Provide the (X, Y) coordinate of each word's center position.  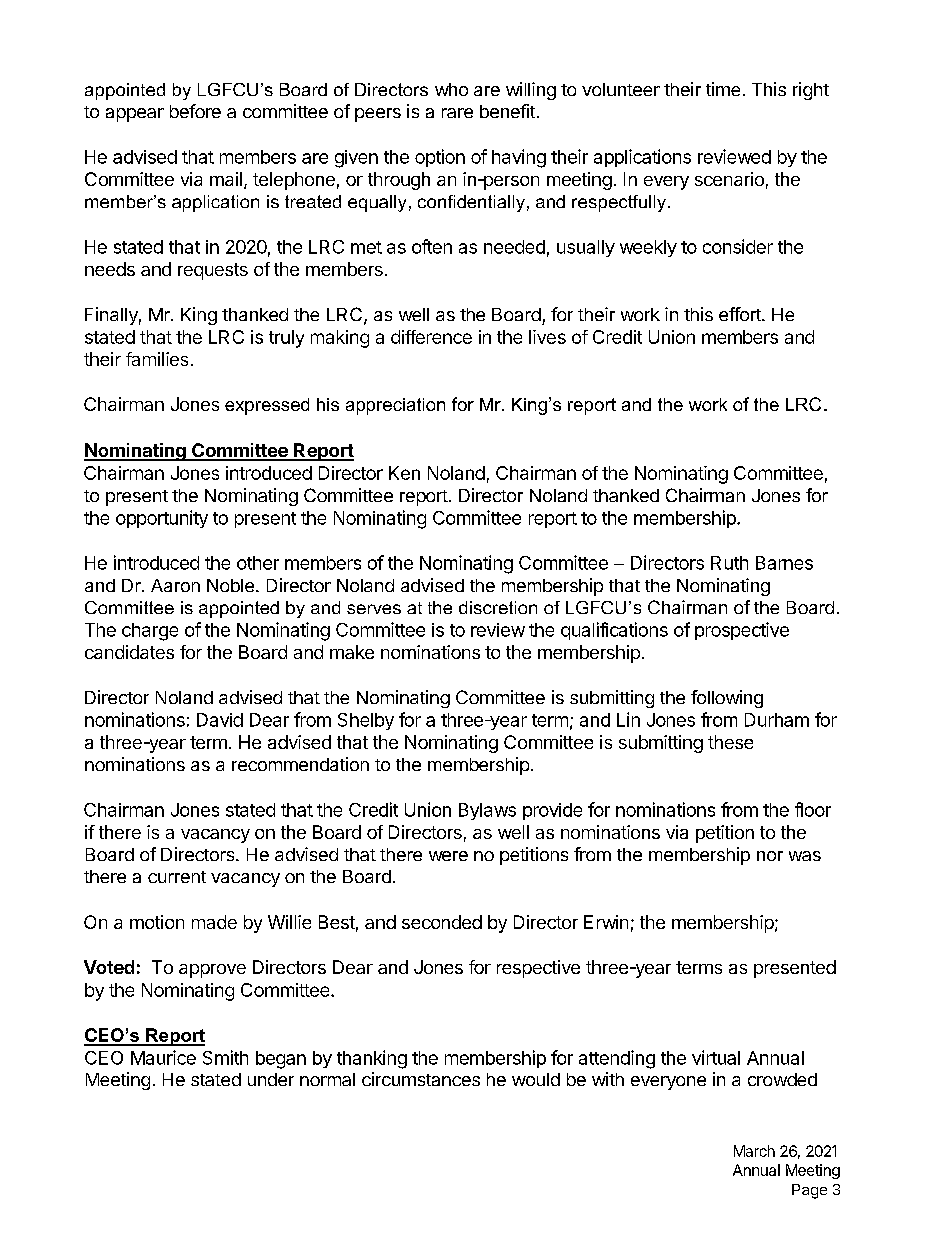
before (195, 111)
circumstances (421, 1079)
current (177, 877)
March (754, 1151)
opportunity (162, 519)
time (723, 89)
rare (457, 113)
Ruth (729, 563)
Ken (404, 473)
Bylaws (487, 811)
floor (813, 809)
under (271, 1079)
